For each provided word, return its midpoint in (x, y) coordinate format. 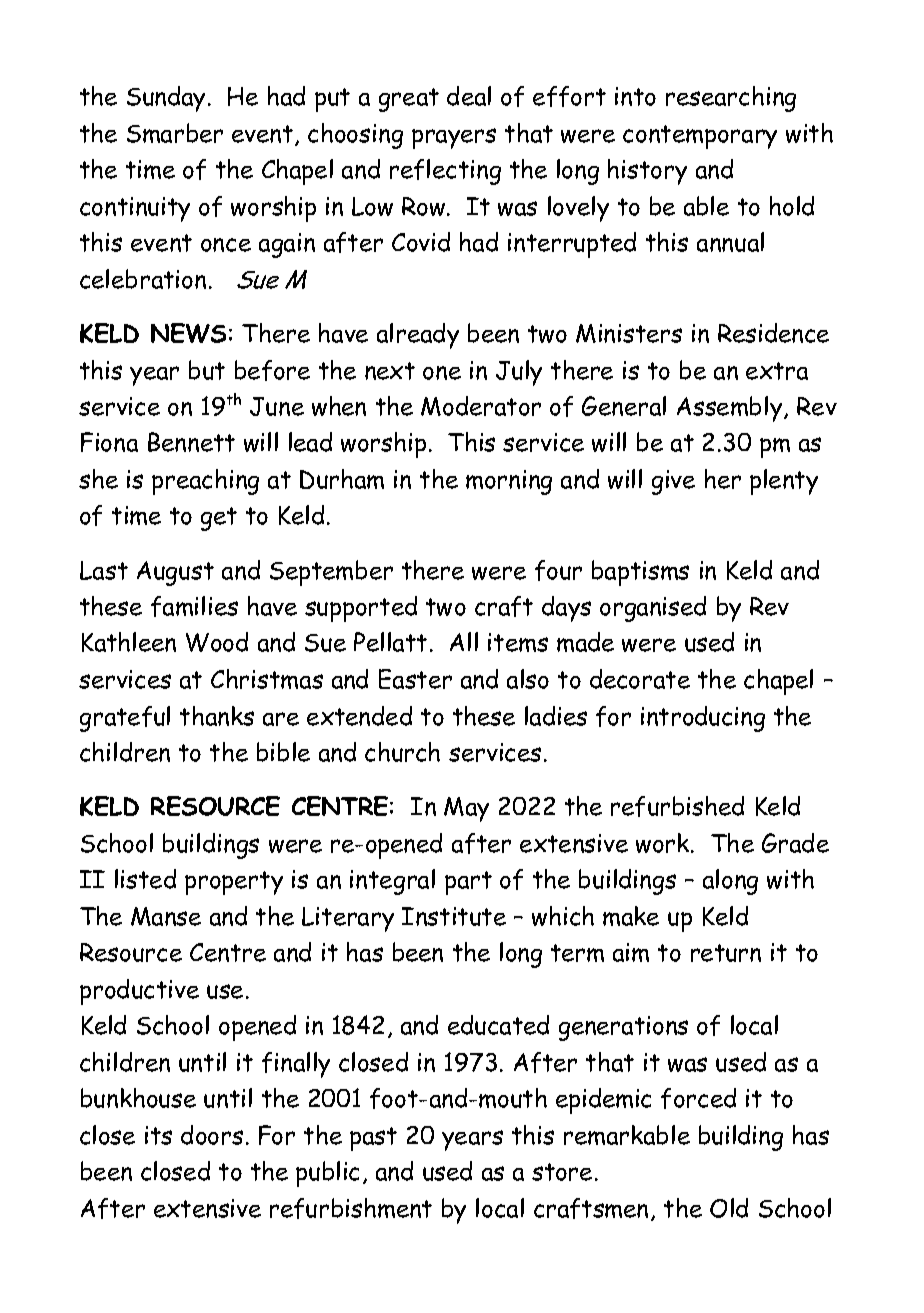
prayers (454, 138)
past (373, 1139)
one (442, 373)
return (726, 953)
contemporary (700, 137)
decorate (640, 679)
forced (698, 1098)
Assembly (731, 409)
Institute (454, 916)
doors (212, 1135)
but (207, 370)
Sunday (168, 99)
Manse (166, 916)
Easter (415, 679)
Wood (217, 642)
